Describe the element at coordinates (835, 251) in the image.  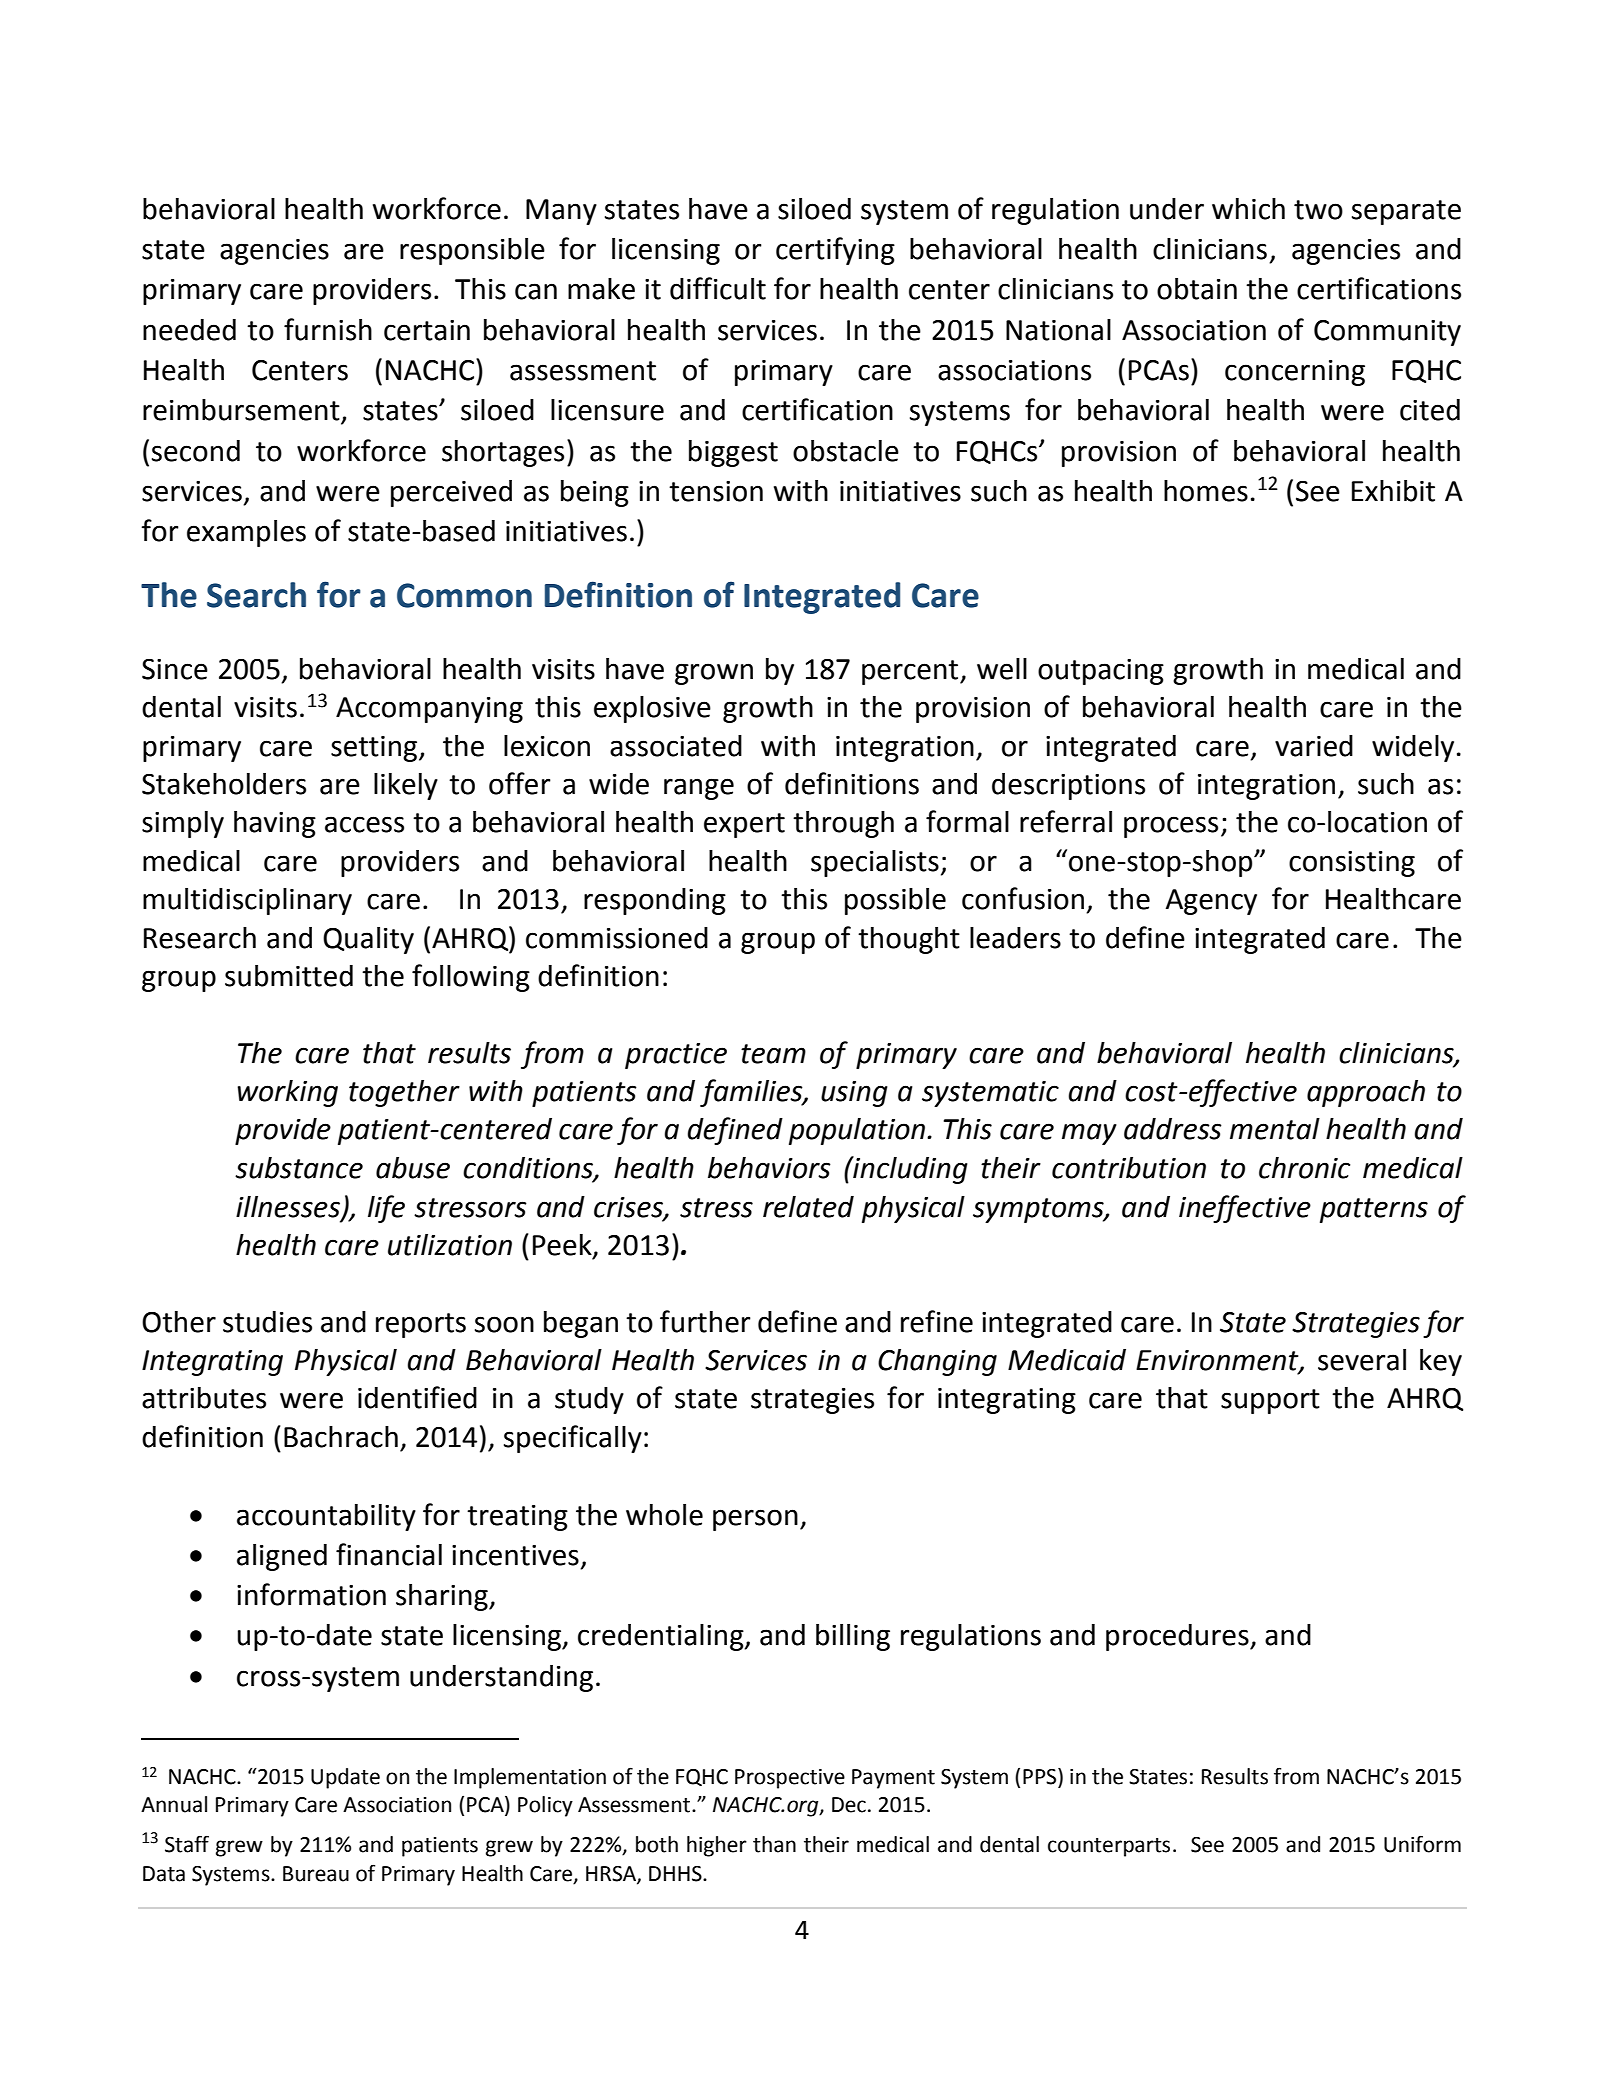
I see `certifying` at that location.
